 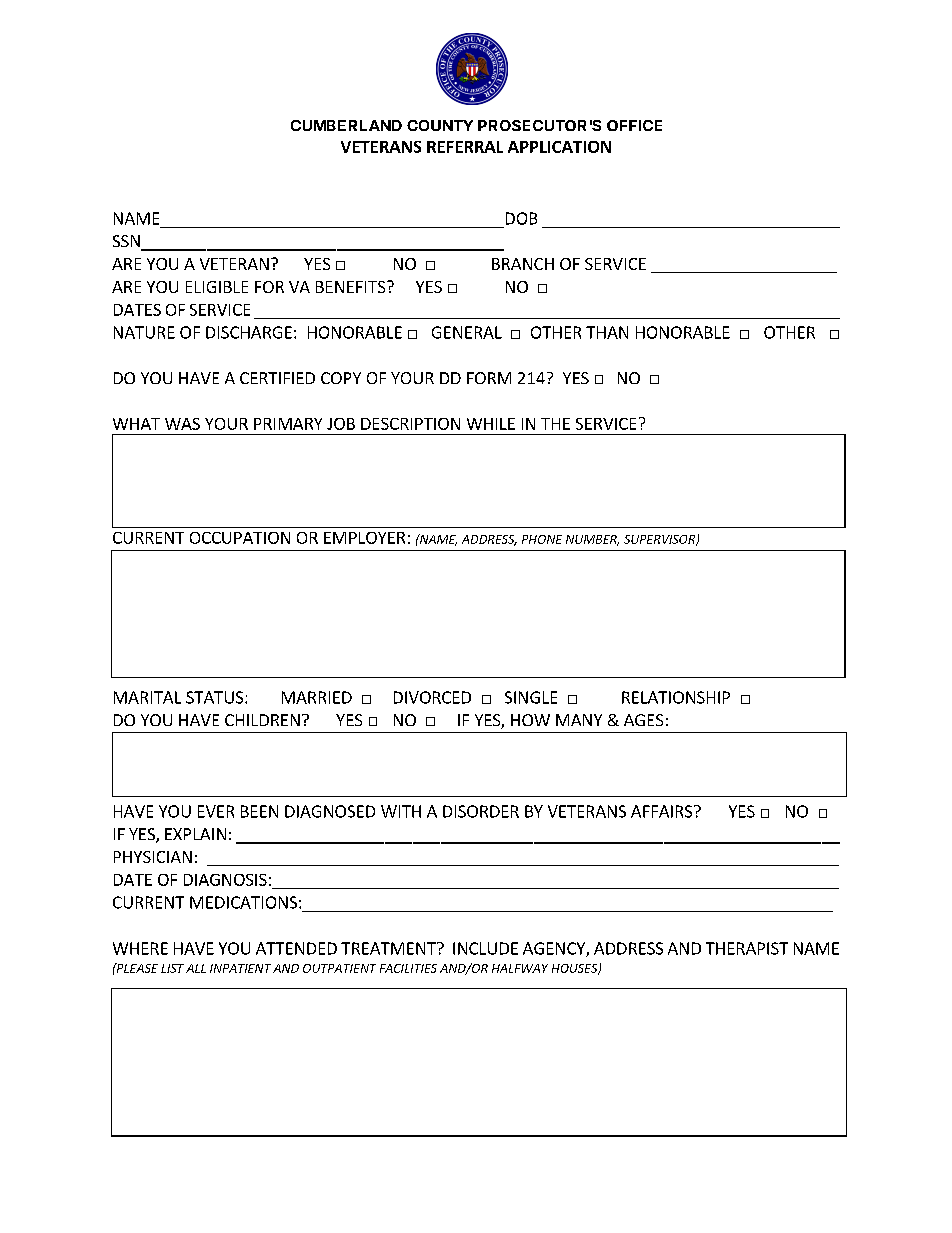 I want to click on THAN, so click(x=607, y=332).
